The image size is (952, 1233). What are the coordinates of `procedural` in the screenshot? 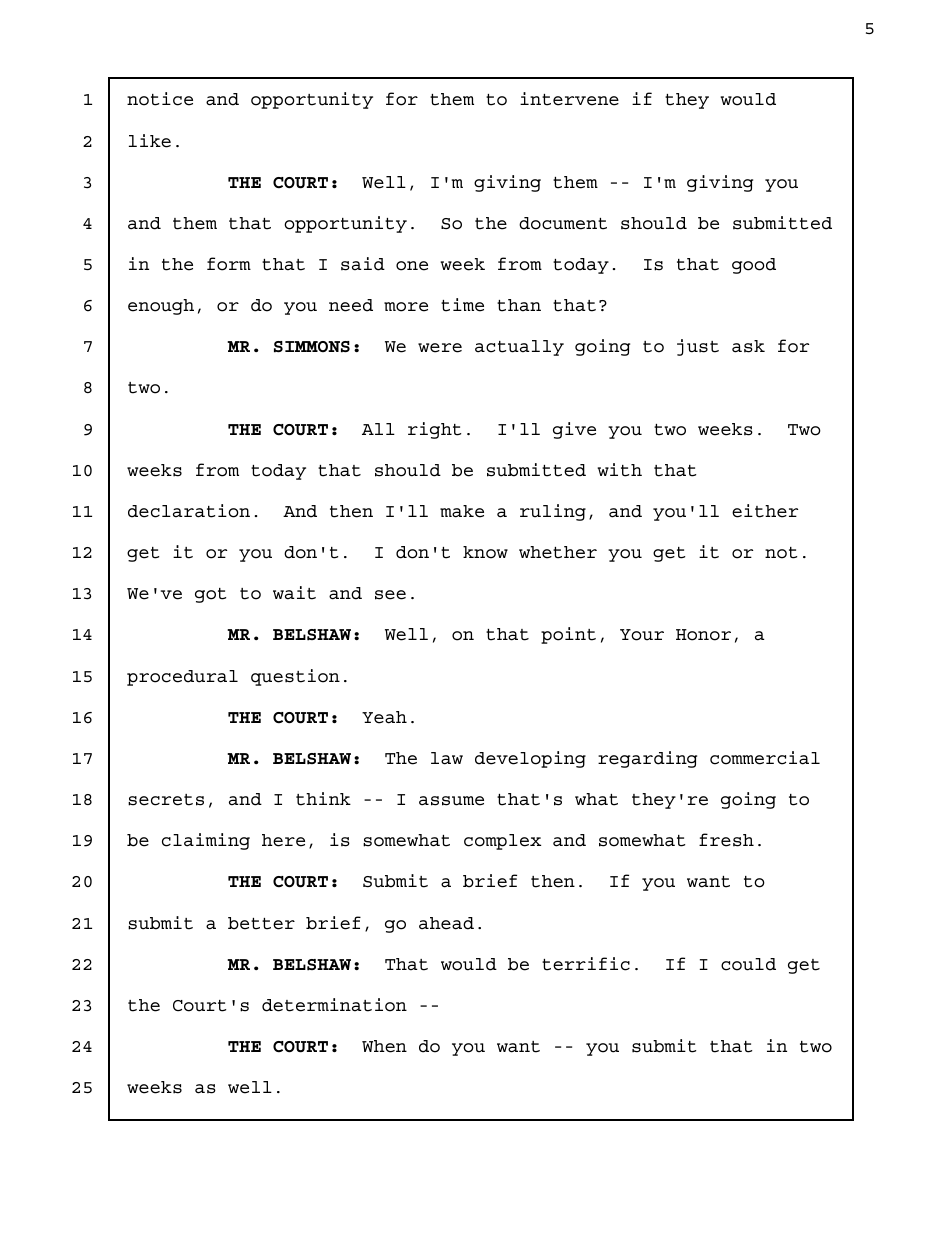 It's located at (182, 678).
